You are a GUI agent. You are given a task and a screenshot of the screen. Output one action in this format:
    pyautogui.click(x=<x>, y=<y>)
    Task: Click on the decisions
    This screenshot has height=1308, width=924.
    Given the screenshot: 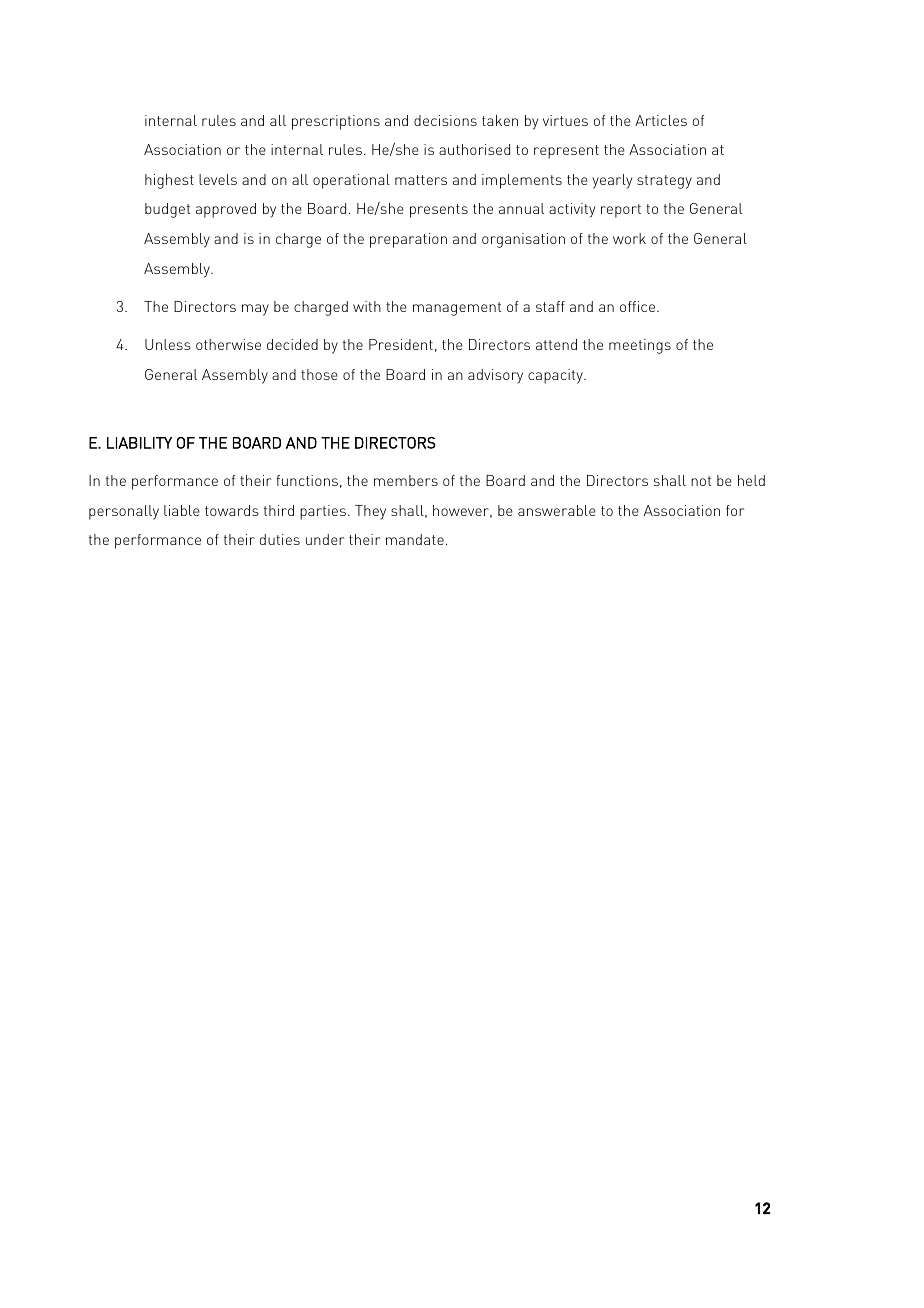 What is the action you would take?
    pyautogui.click(x=445, y=120)
